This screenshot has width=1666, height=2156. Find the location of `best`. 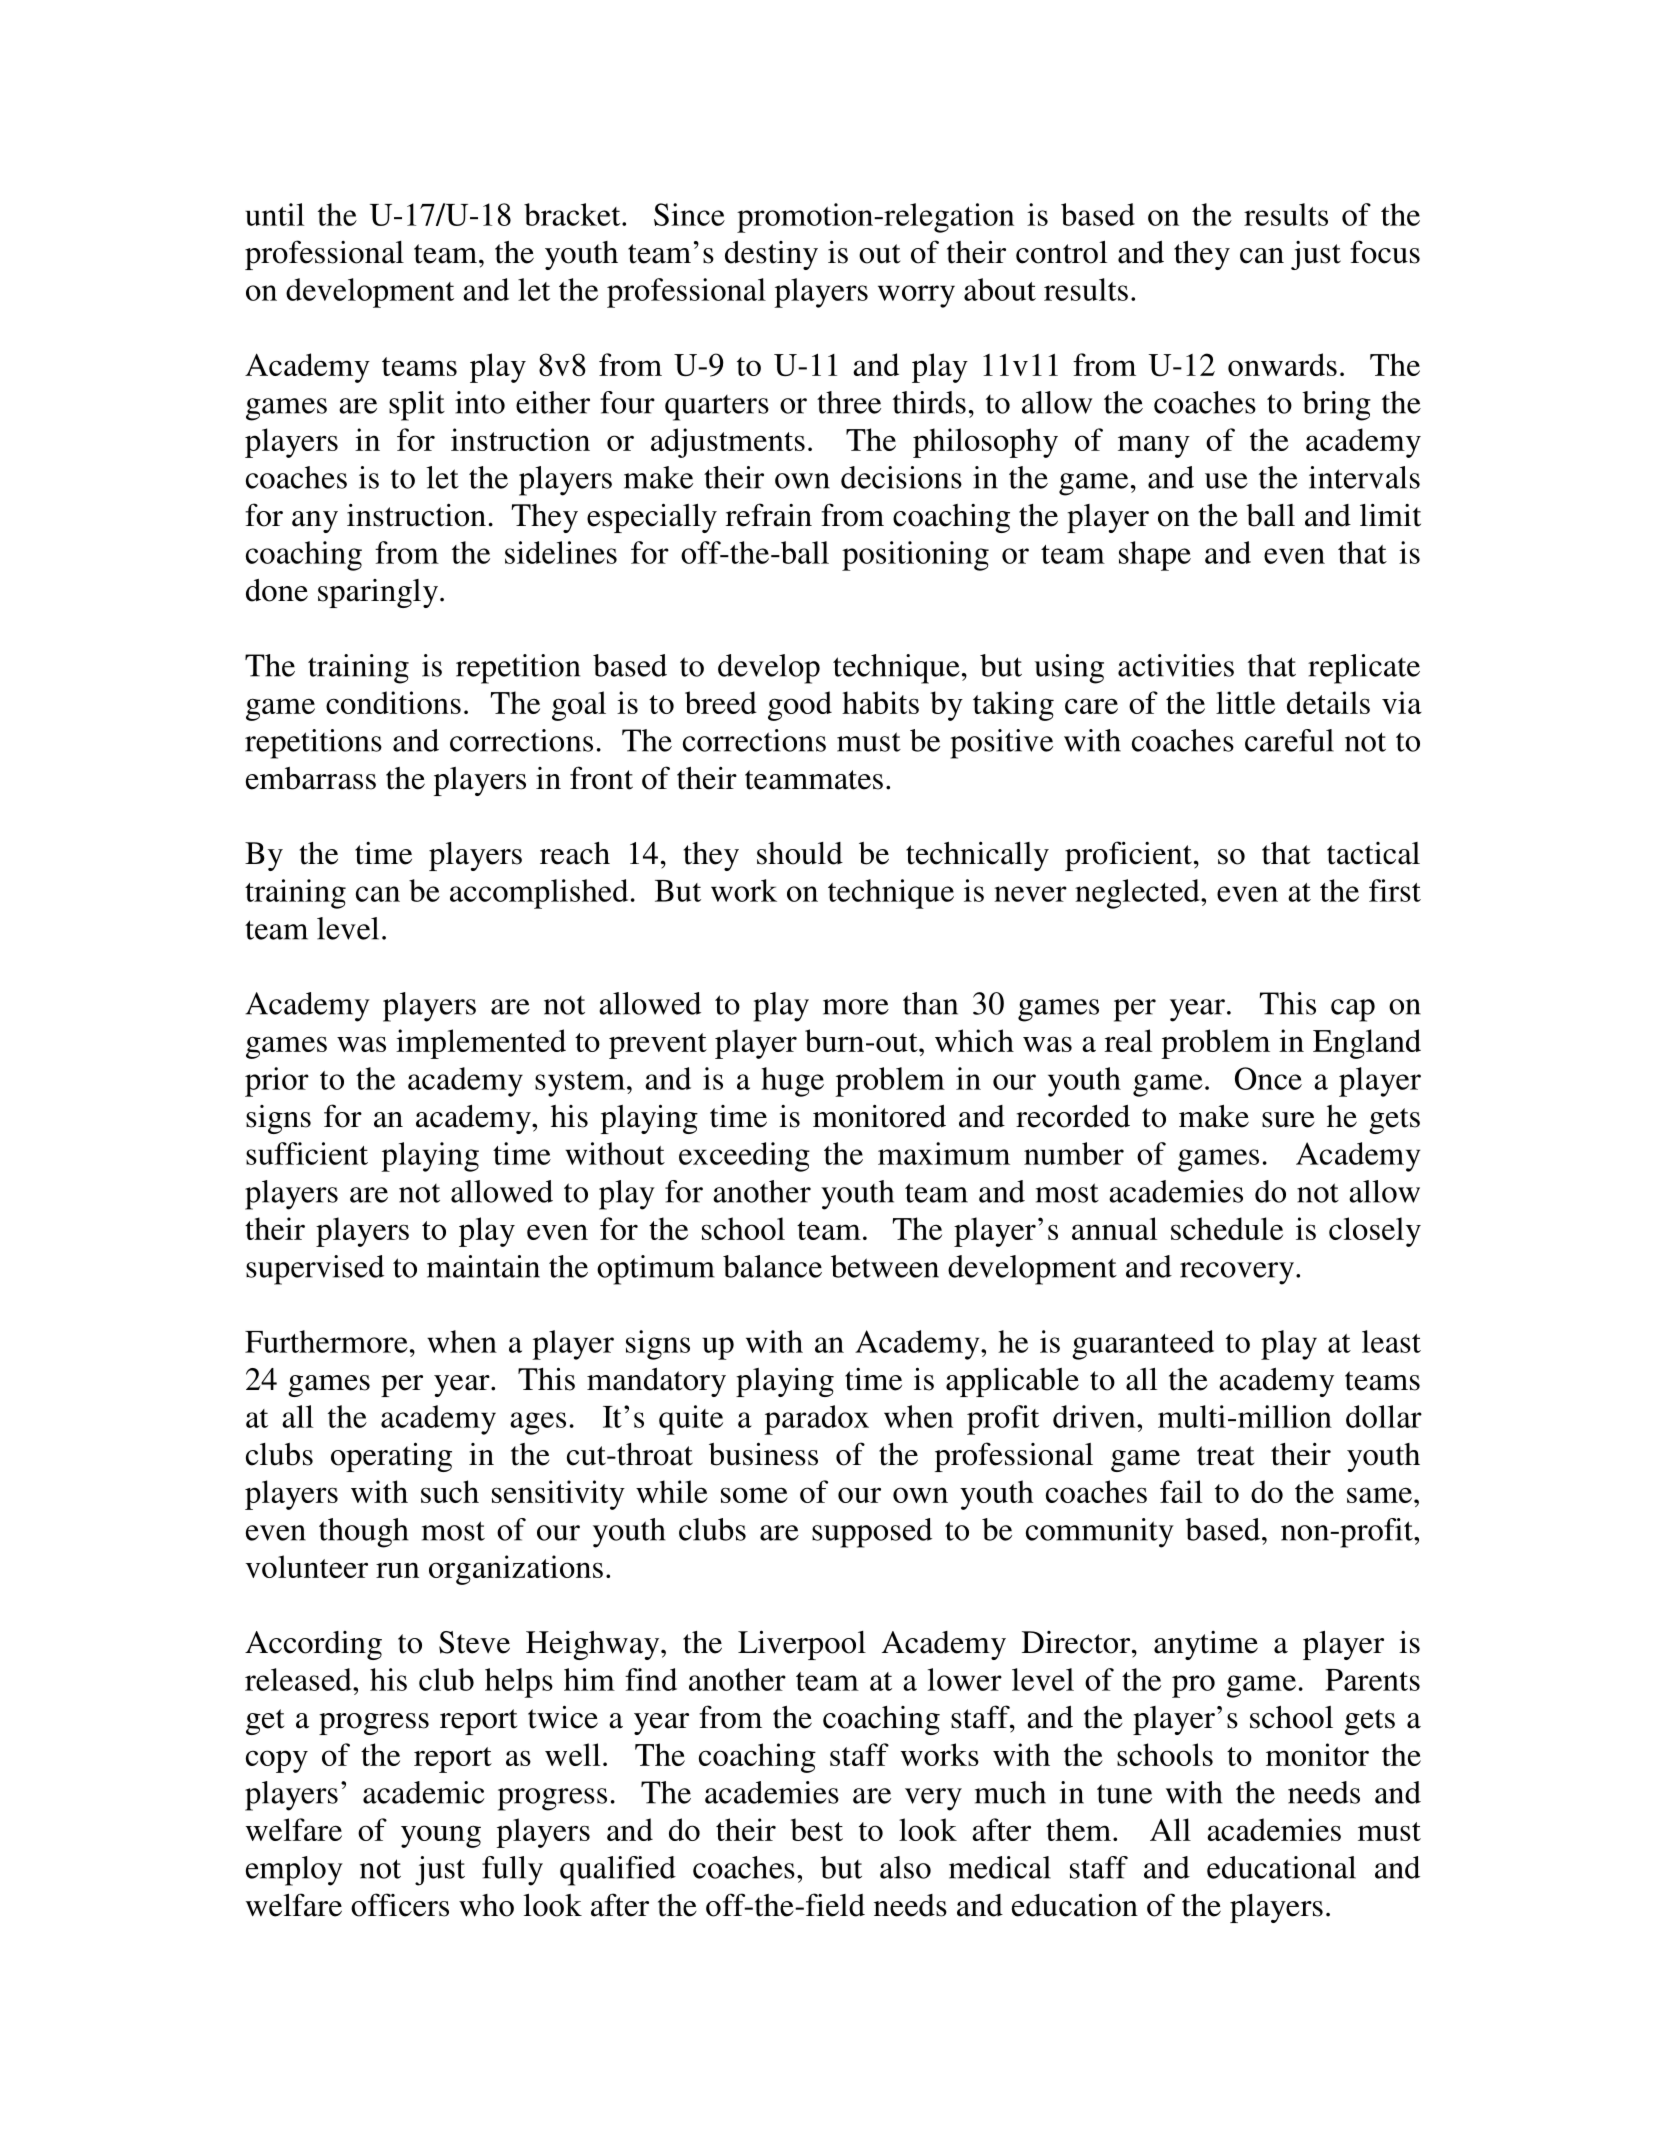

best is located at coordinates (817, 1829).
